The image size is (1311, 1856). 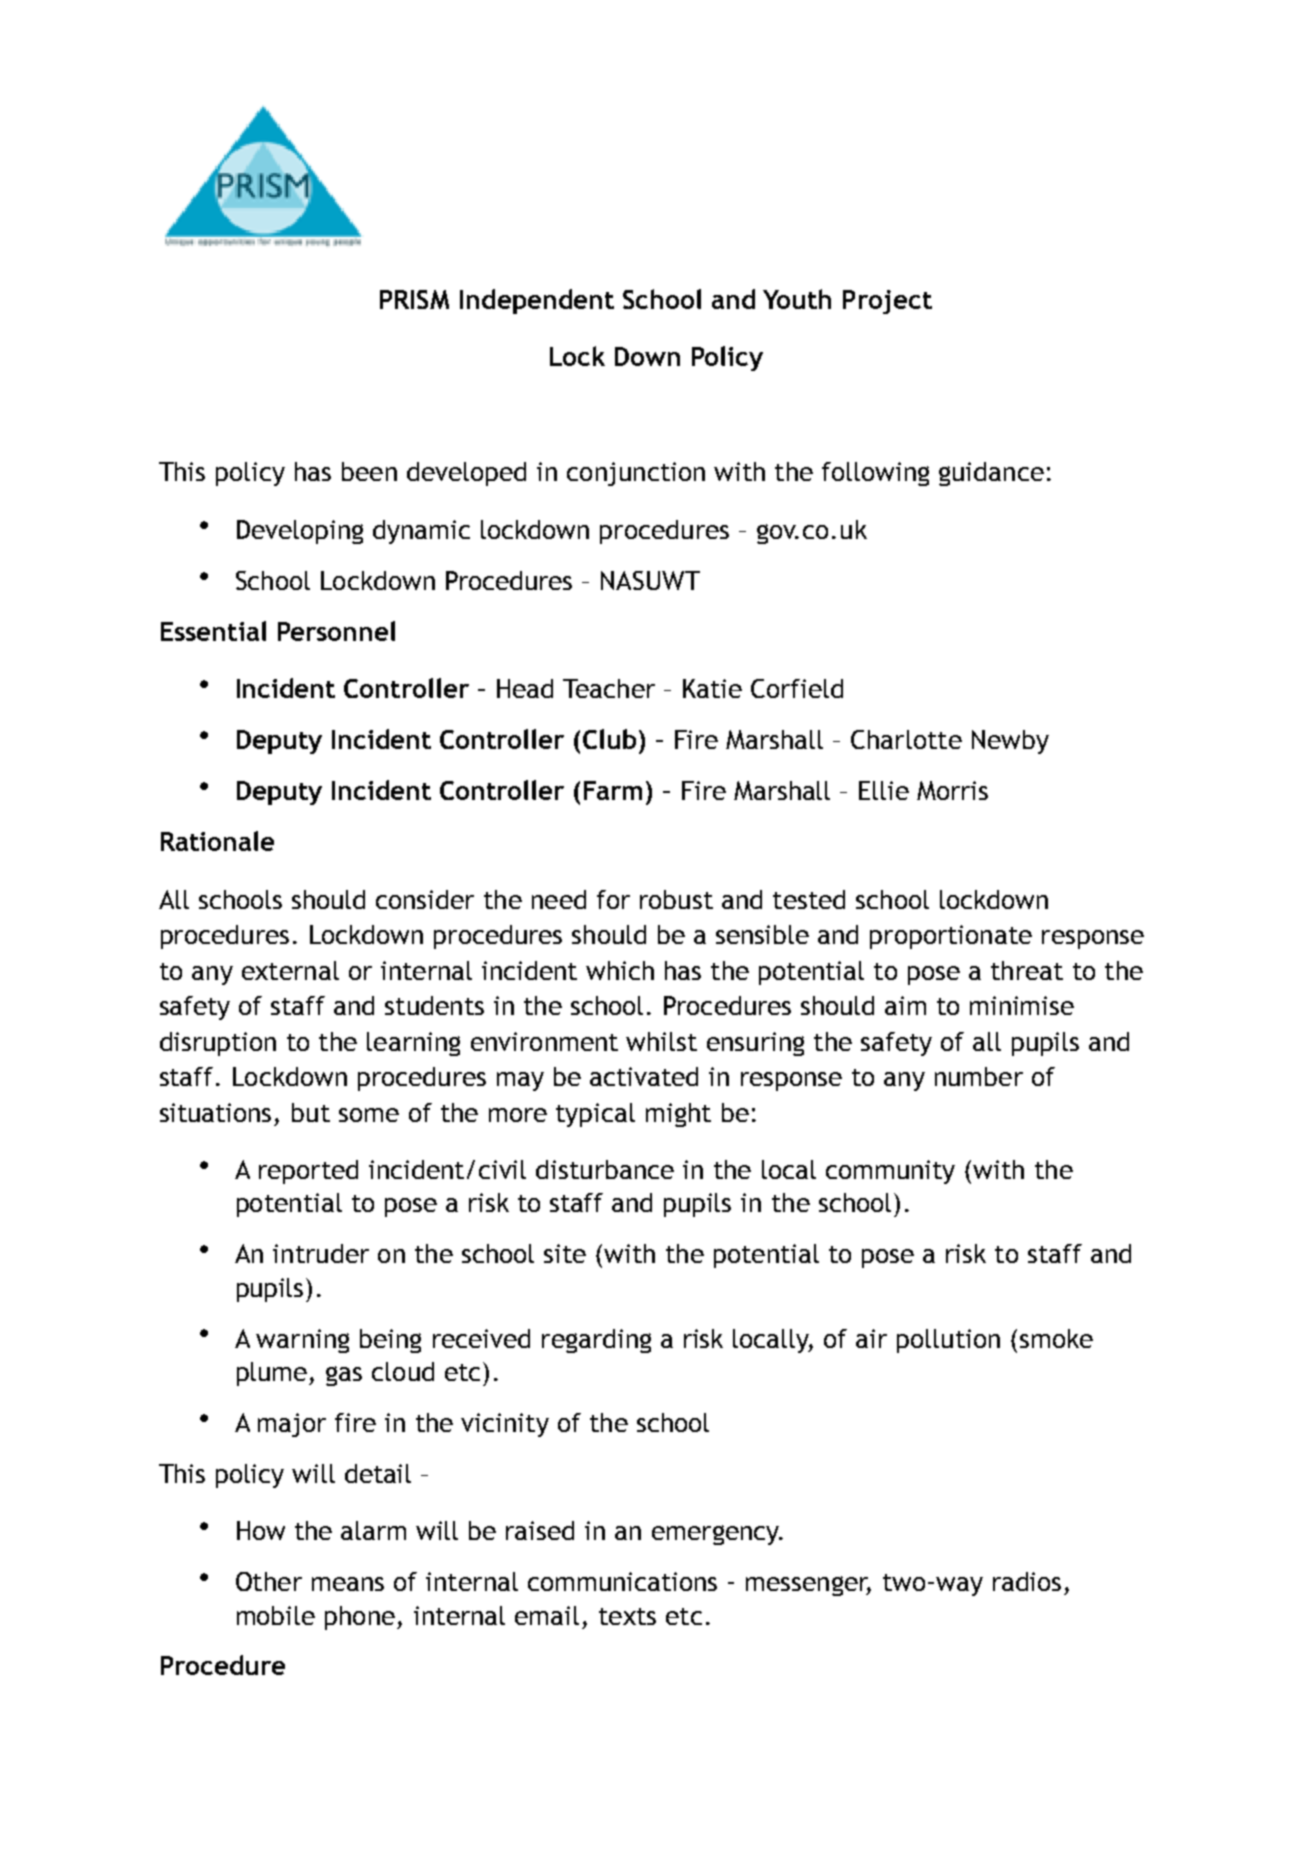 I want to click on pollution, so click(x=948, y=1341).
